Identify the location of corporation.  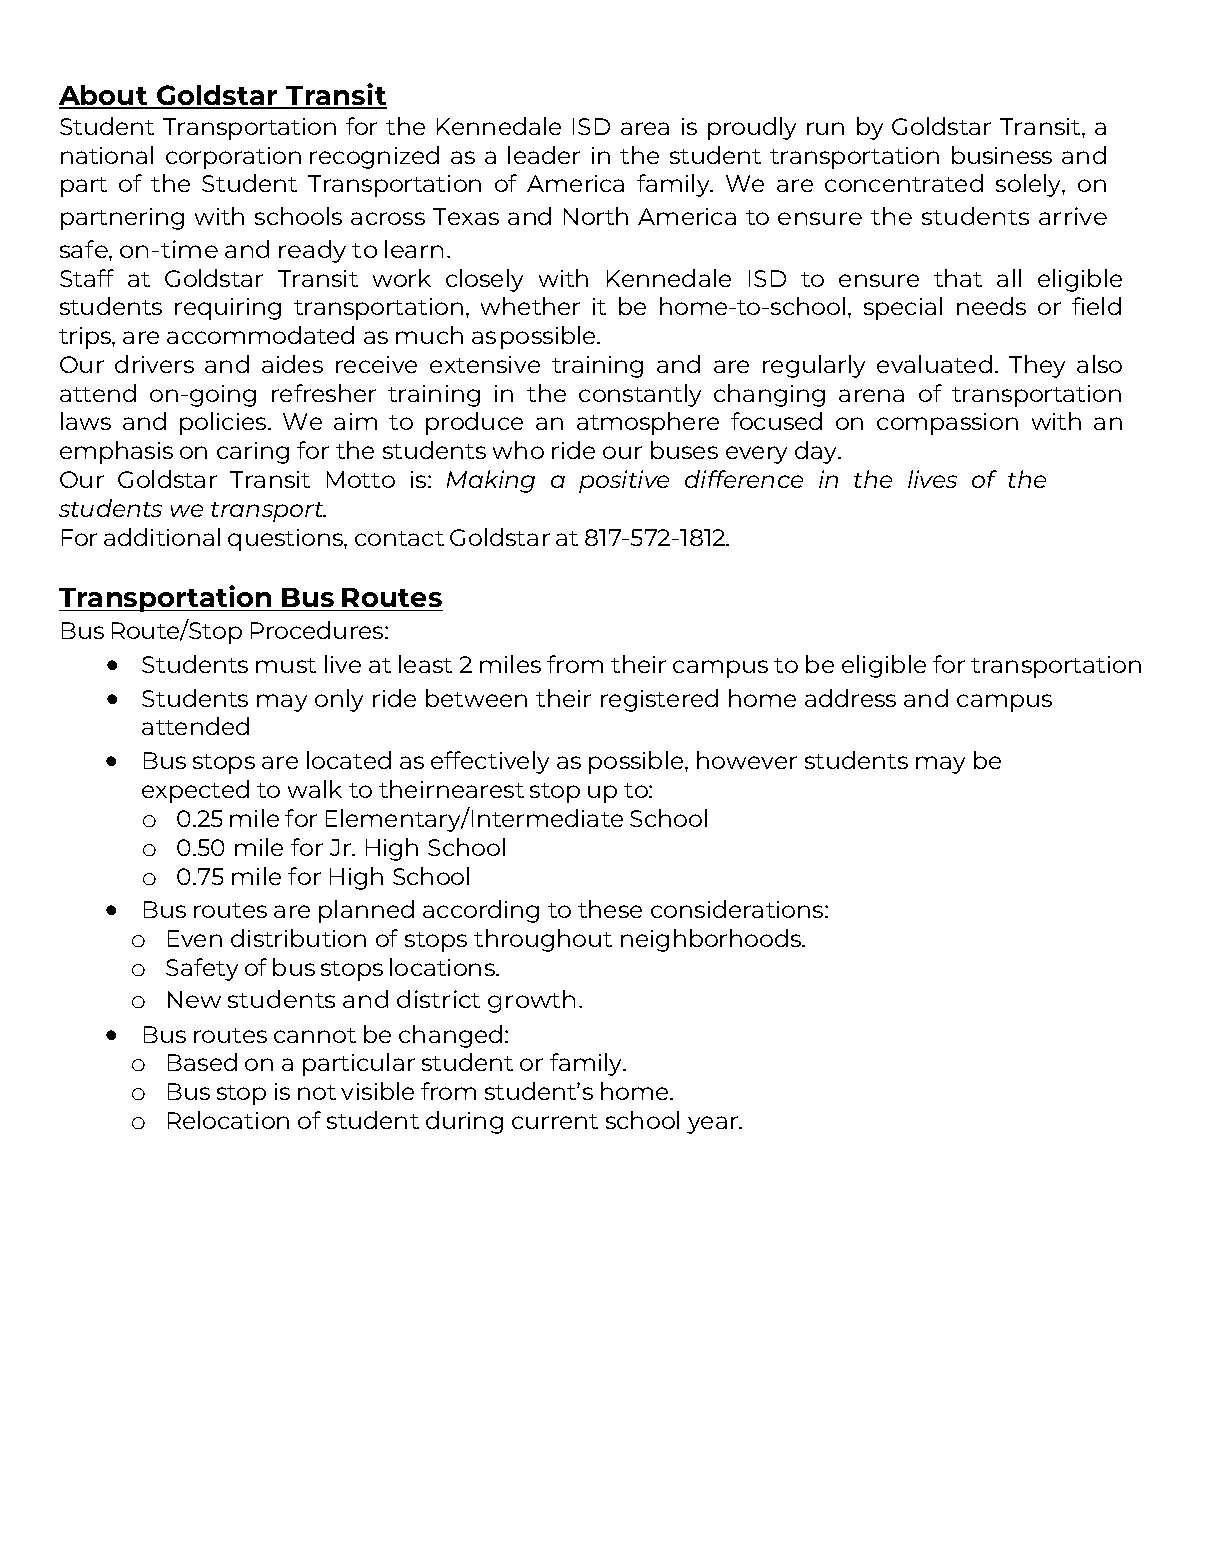
(233, 158).
